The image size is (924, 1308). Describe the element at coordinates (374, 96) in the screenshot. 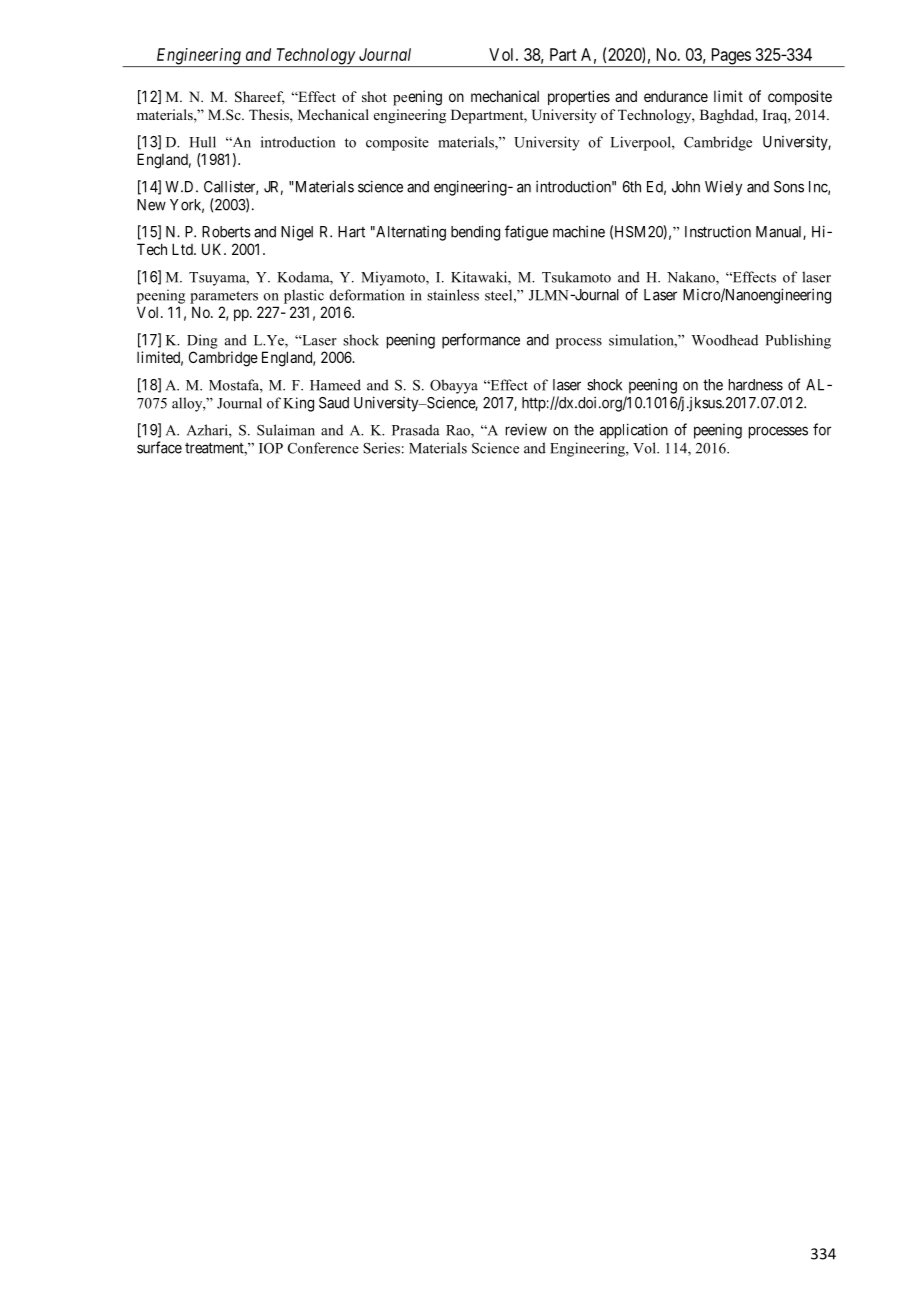

I see `shot` at that location.
